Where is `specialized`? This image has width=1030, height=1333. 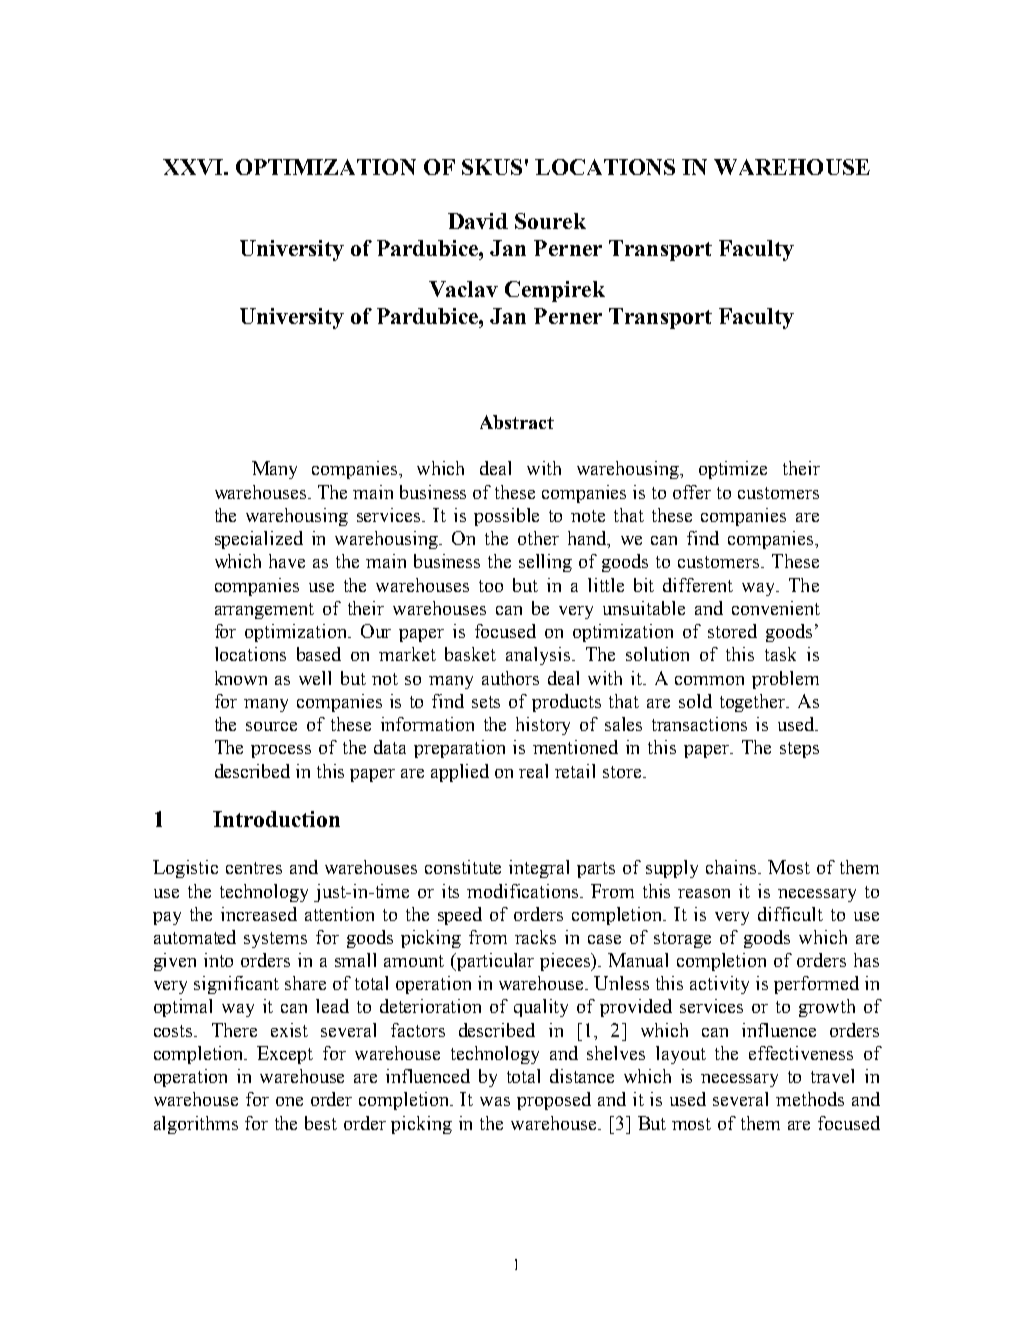
specialized is located at coordinates (259, 540).
